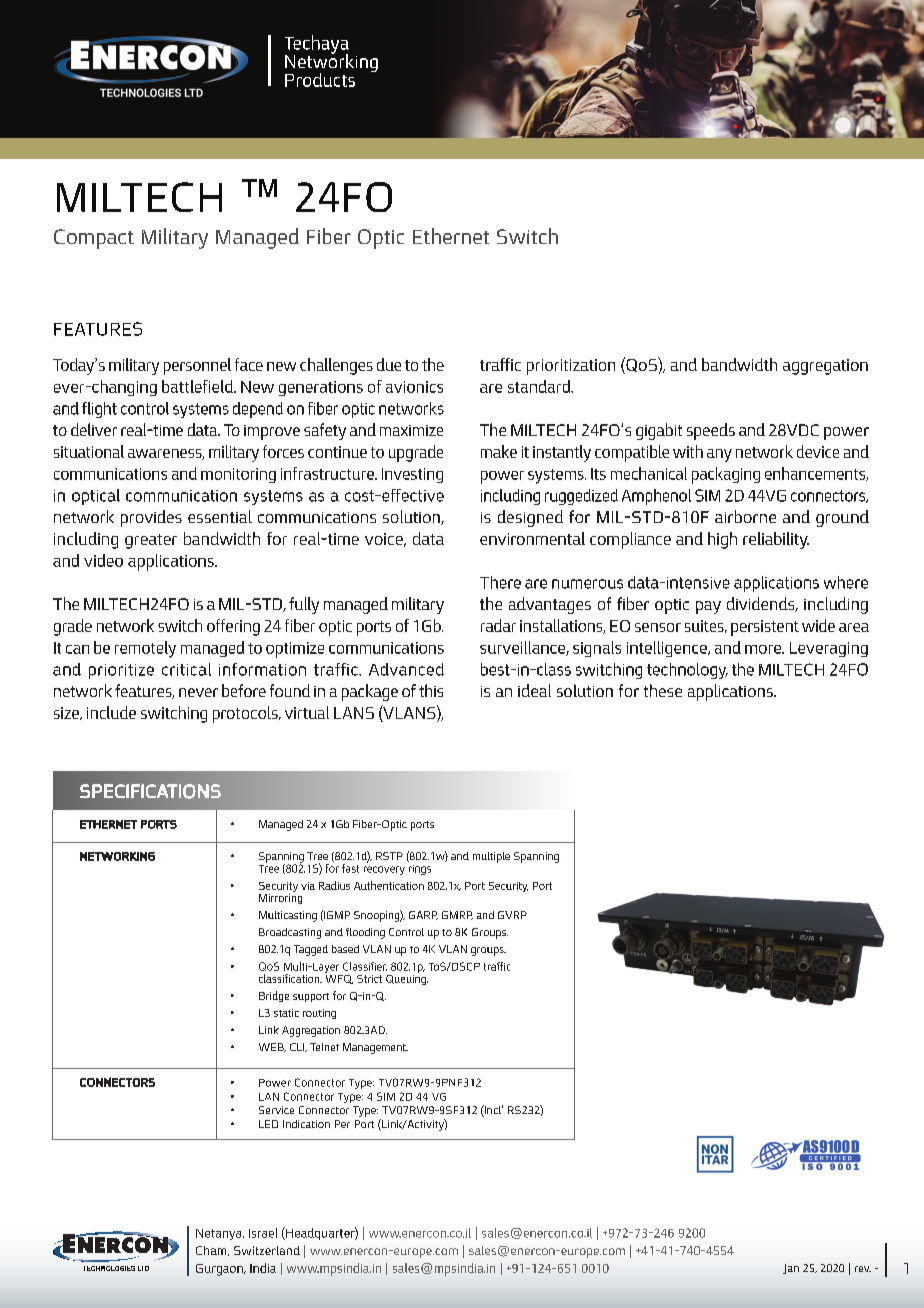  Describe the element at coordinates (186, 669) in the screenshot. I see `critical` at that location.
